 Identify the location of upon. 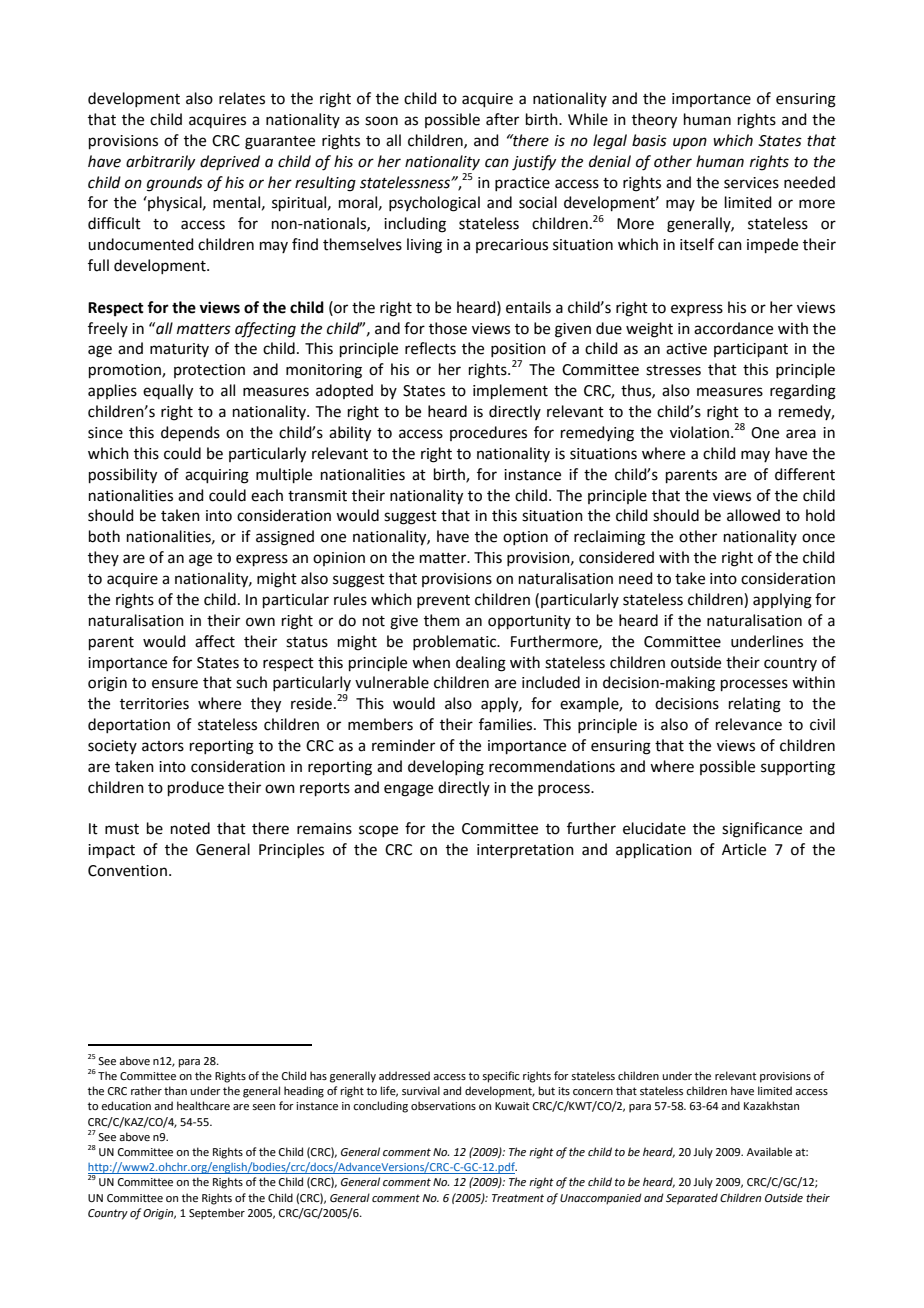
(690, 143).
